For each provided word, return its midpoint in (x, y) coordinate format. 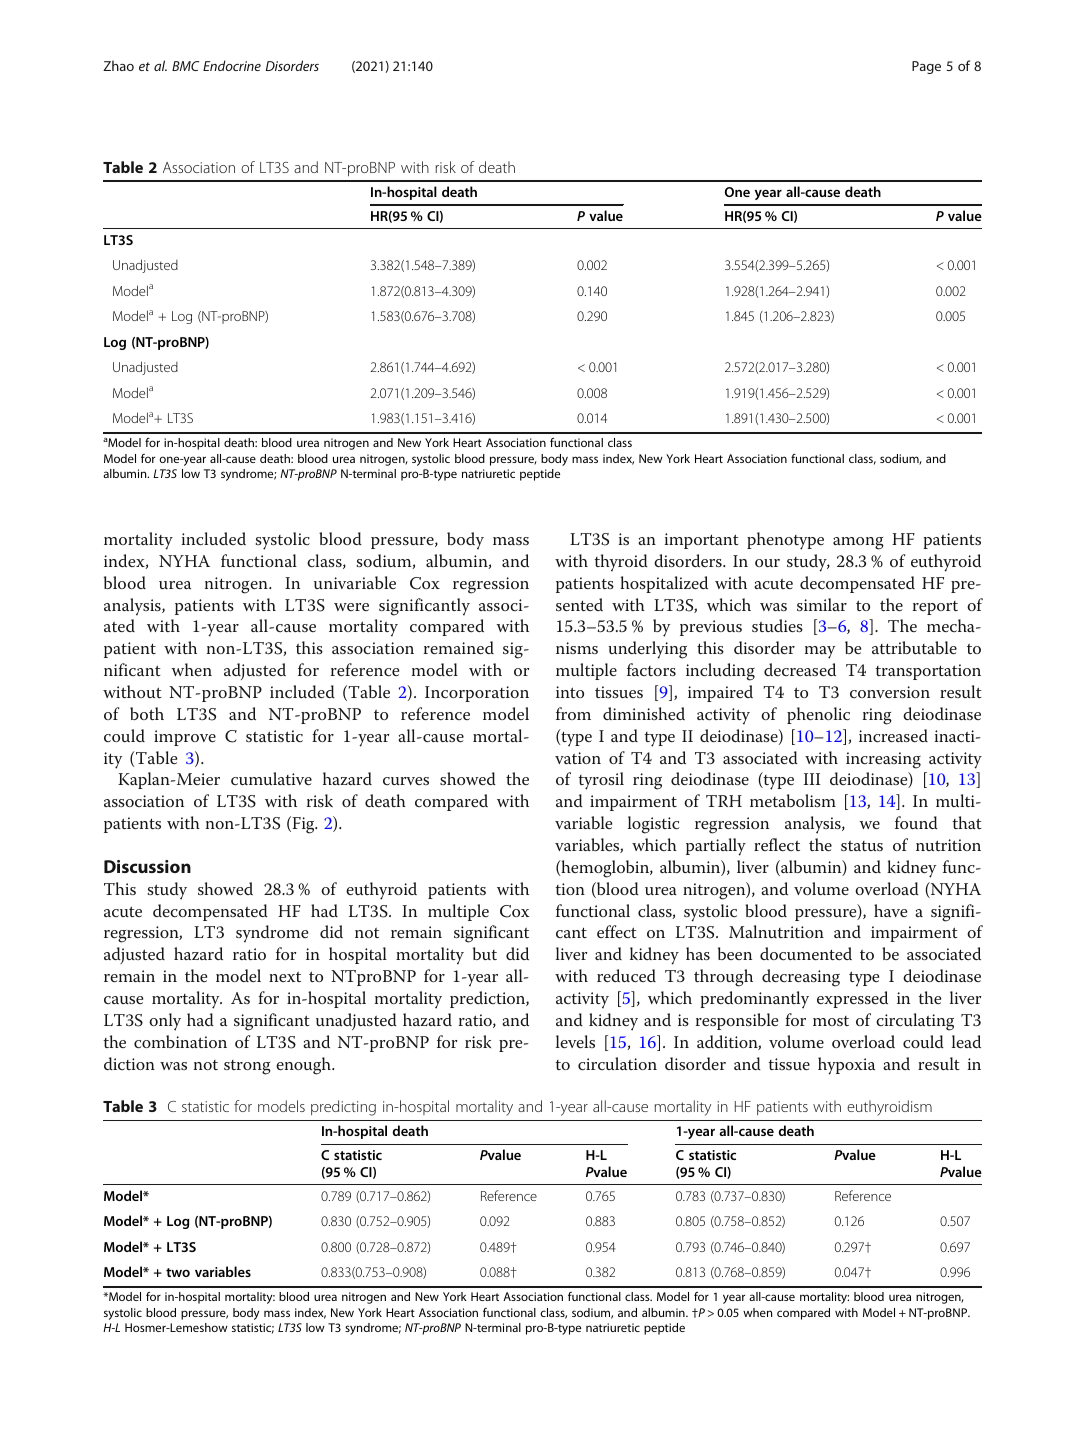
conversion (890, 692)
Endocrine (232, 65)
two (178, 1272)
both (147, 713)
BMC (185, 66)
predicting (343, 1108)
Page (926, 67)
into (570, 692)
